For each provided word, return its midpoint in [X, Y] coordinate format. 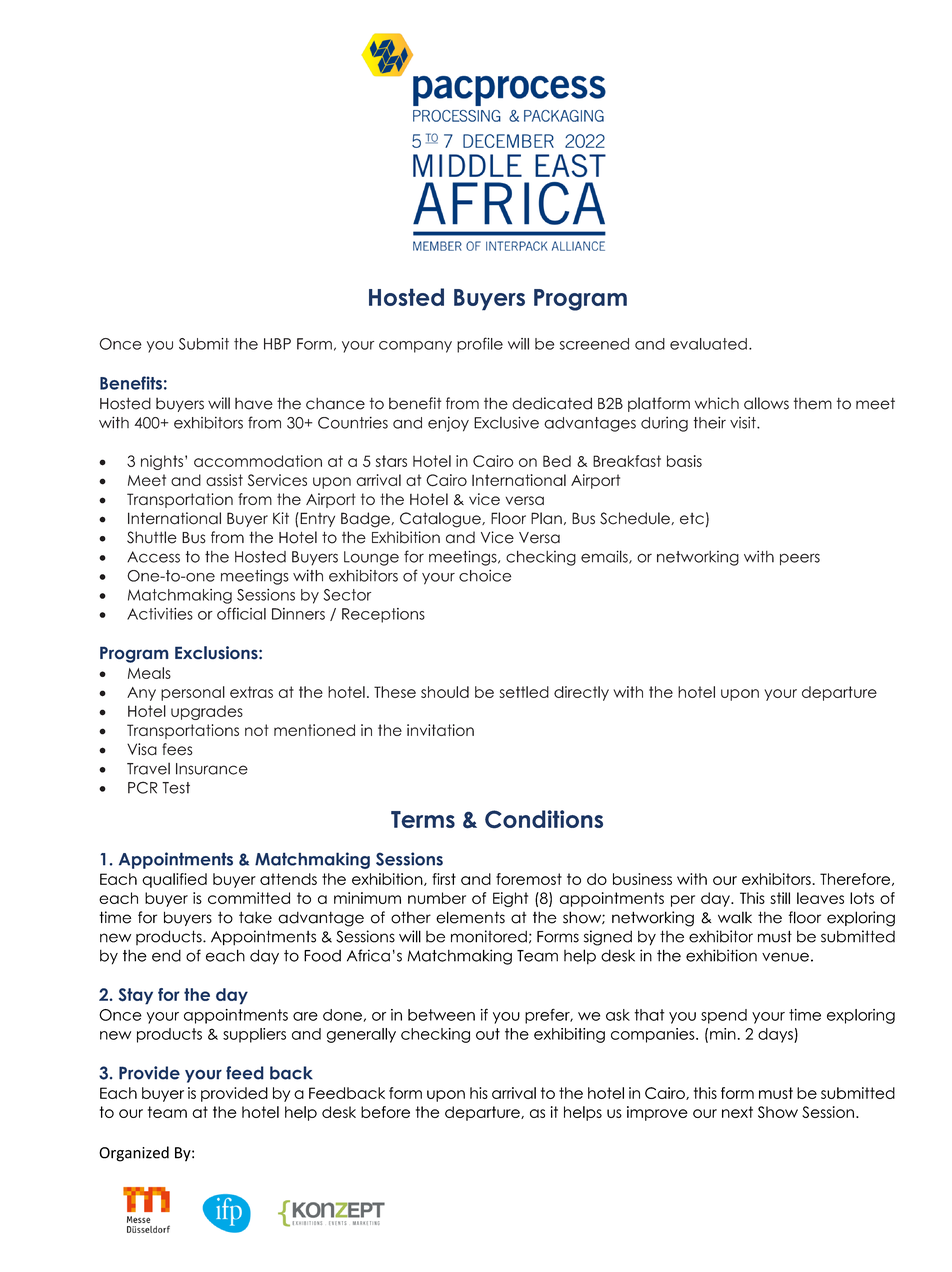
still [780, 898]
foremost [529, 879]
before [385, 1112]
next [737, 1112]
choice [485, 576]
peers [800, 559]
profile [480, 345]
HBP [277, 344]
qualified [174, 880]
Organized [134, 1154]
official [241, 613]
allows [766, 403]
